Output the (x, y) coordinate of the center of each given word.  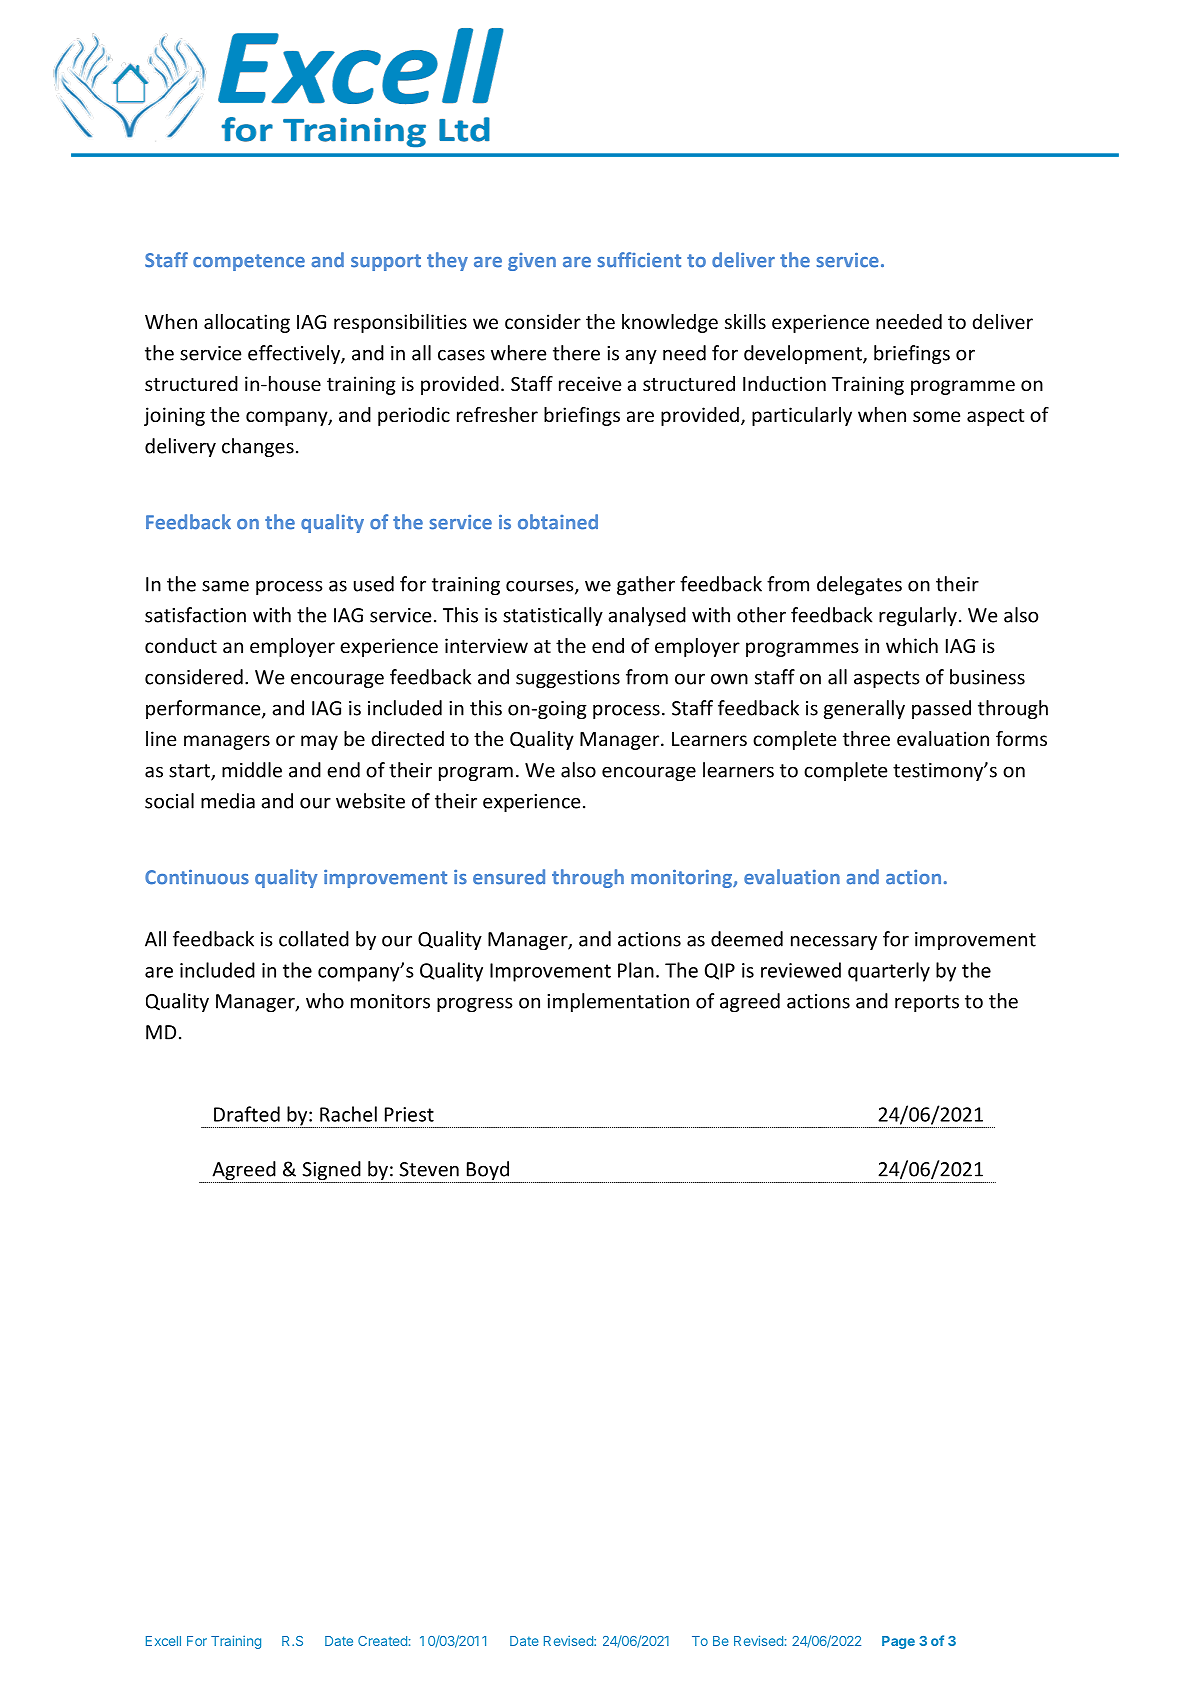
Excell (163, 1641)
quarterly (889, 972)
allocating (247, 323)
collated (314, 939)
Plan (636, 970)
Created (382, 1641)
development (804, 354)
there (576, 353)
